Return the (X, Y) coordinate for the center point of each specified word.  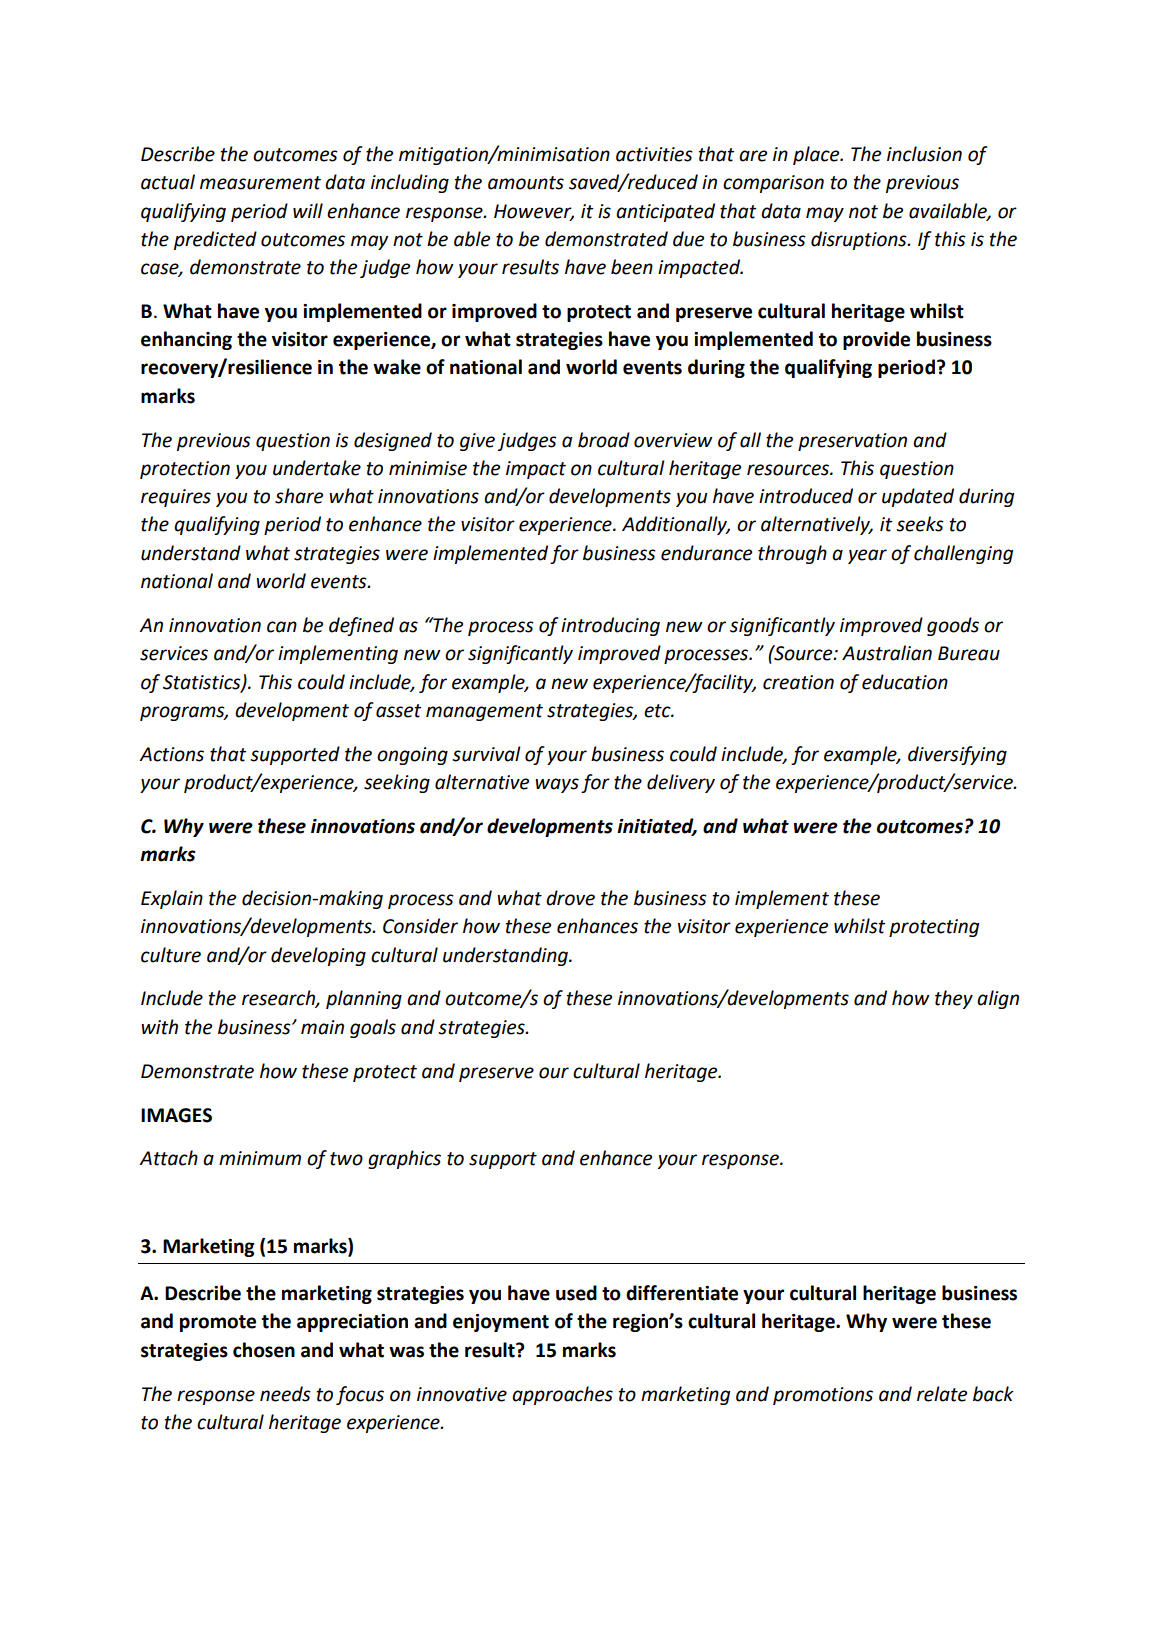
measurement (260, 183)
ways (557, 785)
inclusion (924, 154)
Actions (171, 754)
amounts (526, 183)
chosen (264, 1350)
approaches (562, 1395)
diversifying (957, 755)
